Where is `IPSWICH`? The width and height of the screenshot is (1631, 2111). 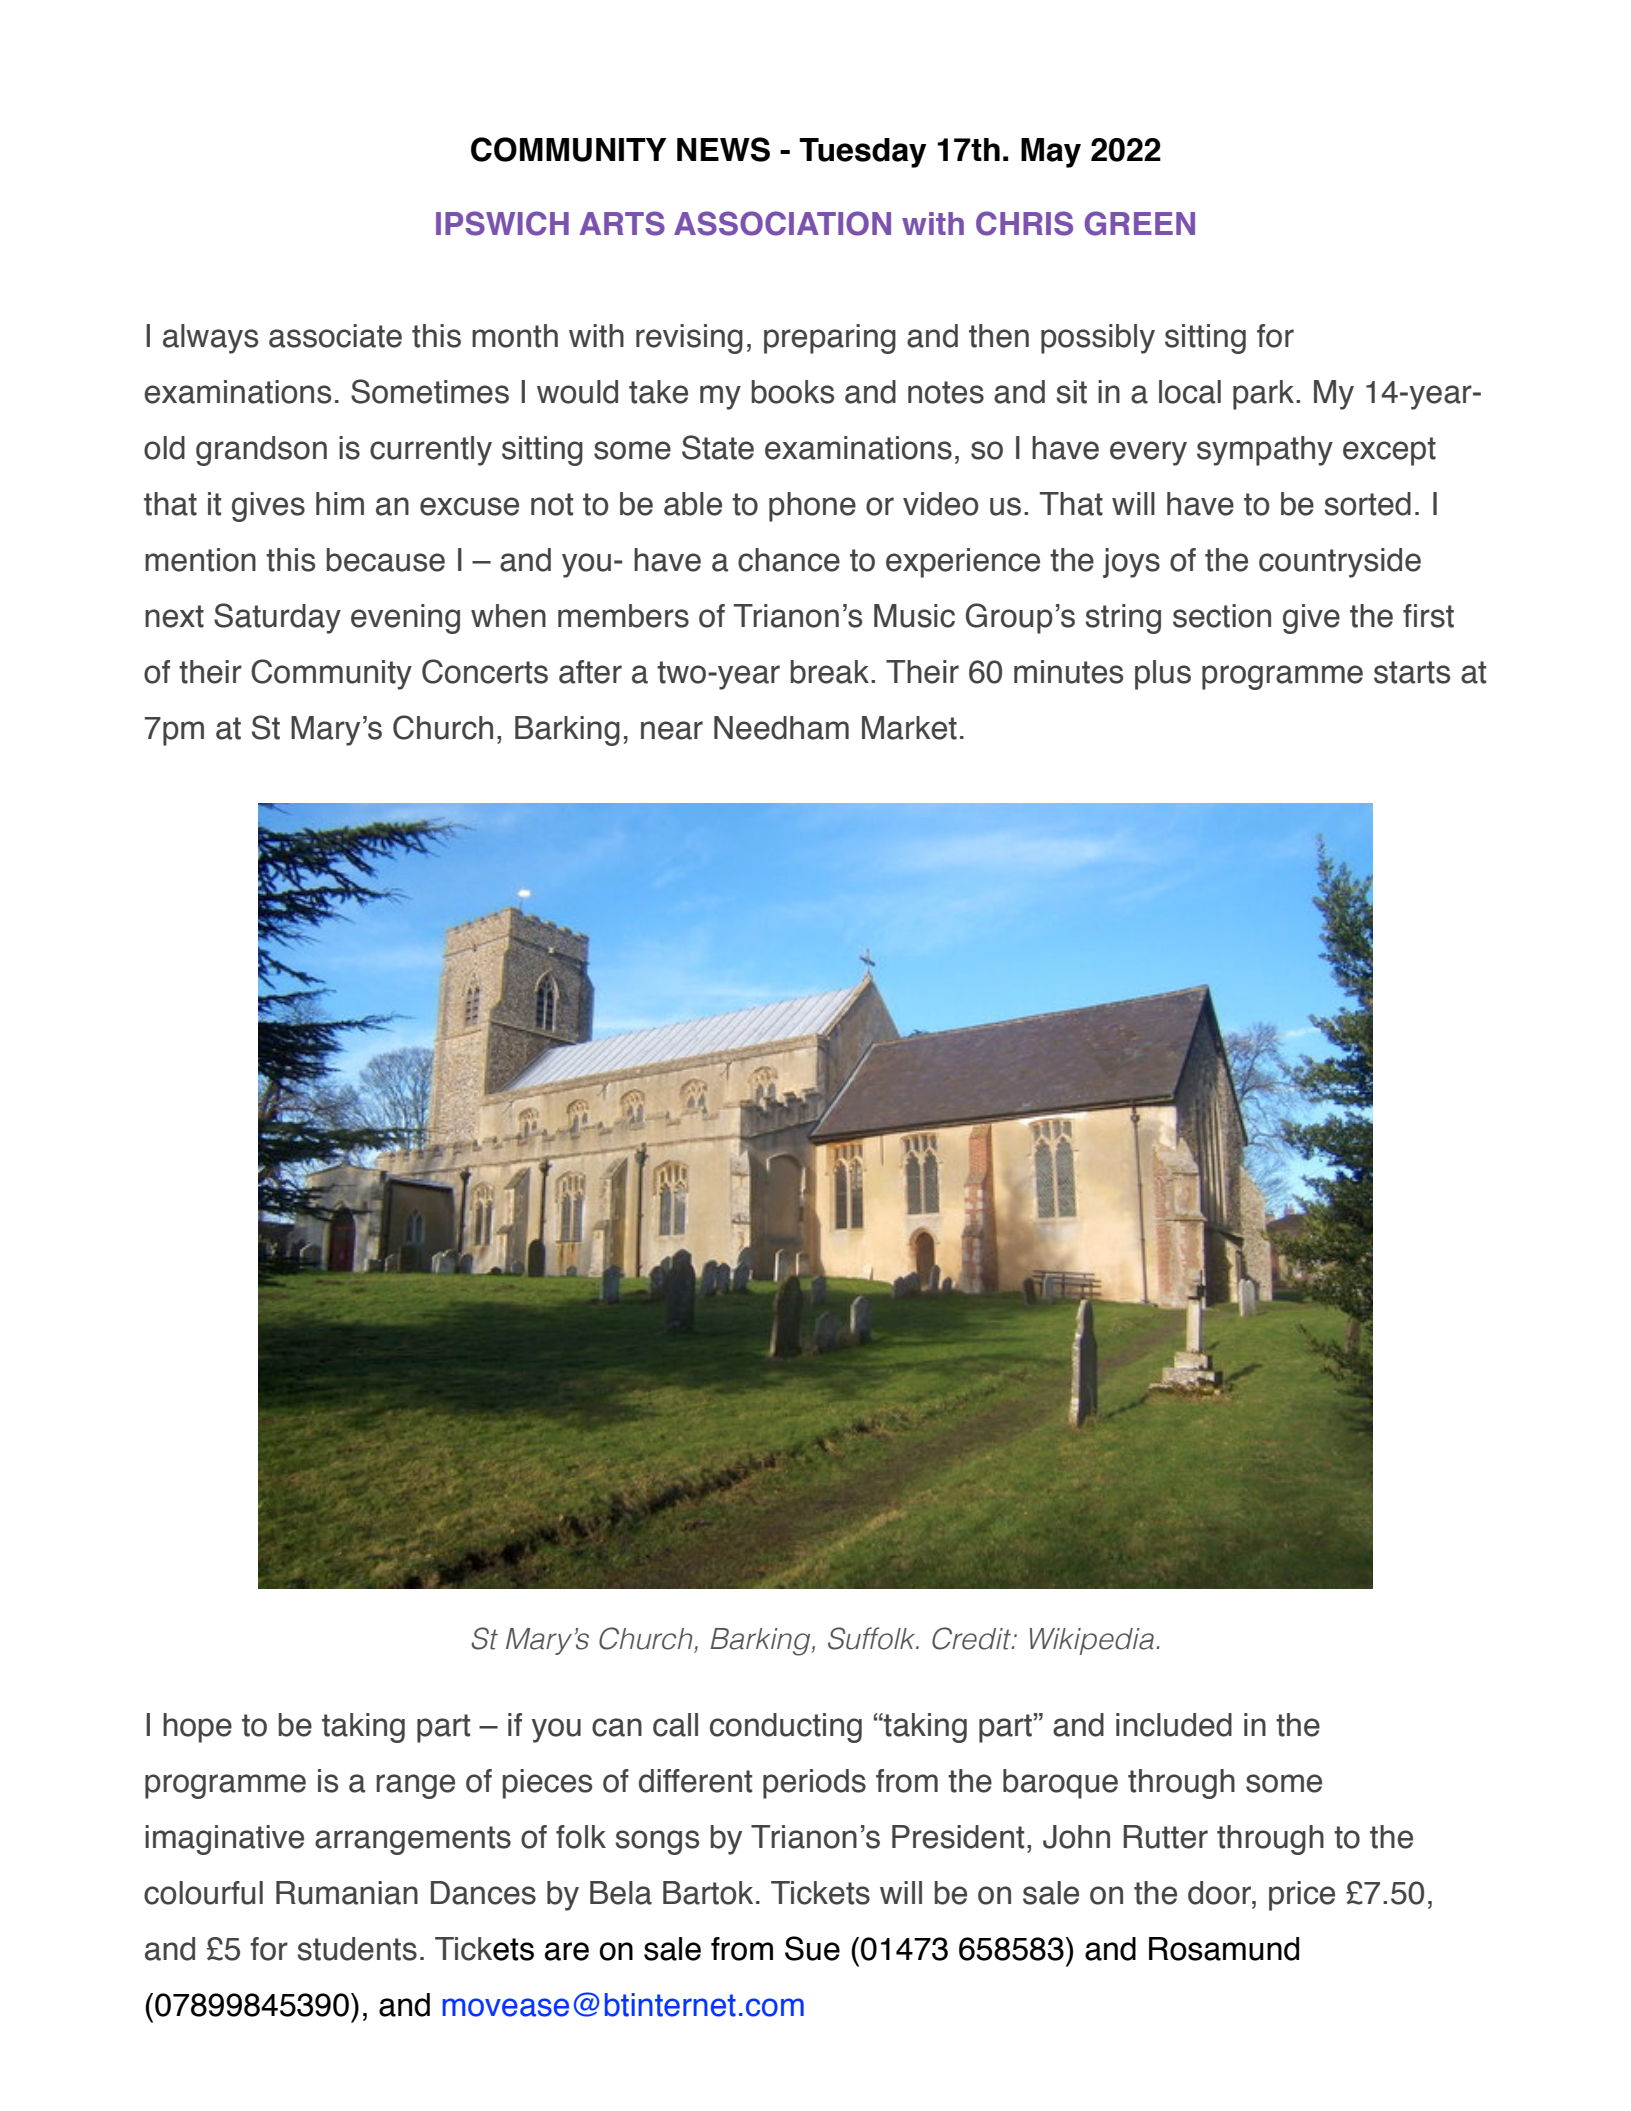 IPSWICH is located at coordinates (502, 223).
